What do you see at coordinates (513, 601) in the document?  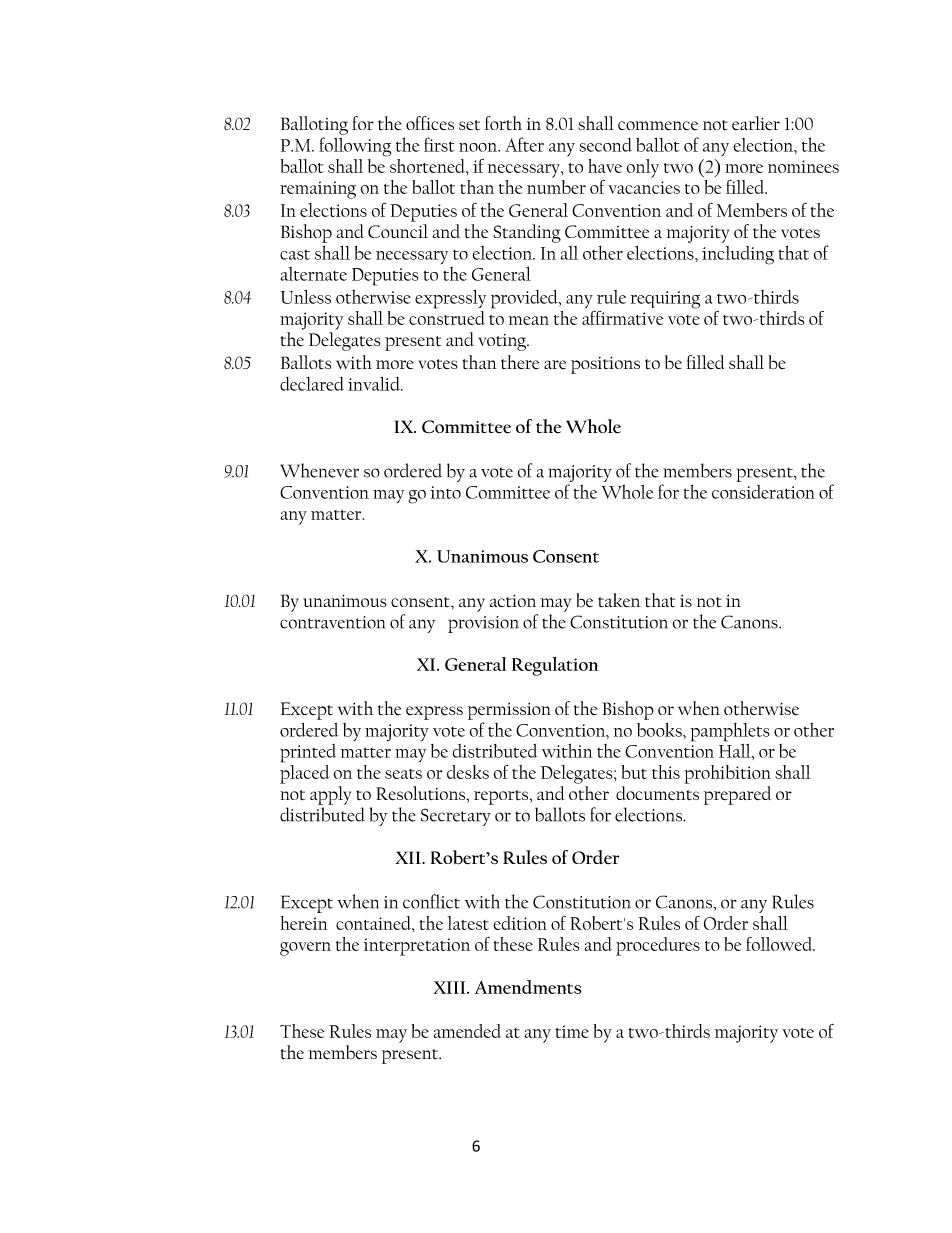 I see `action` at bounding box center [513, 601].
